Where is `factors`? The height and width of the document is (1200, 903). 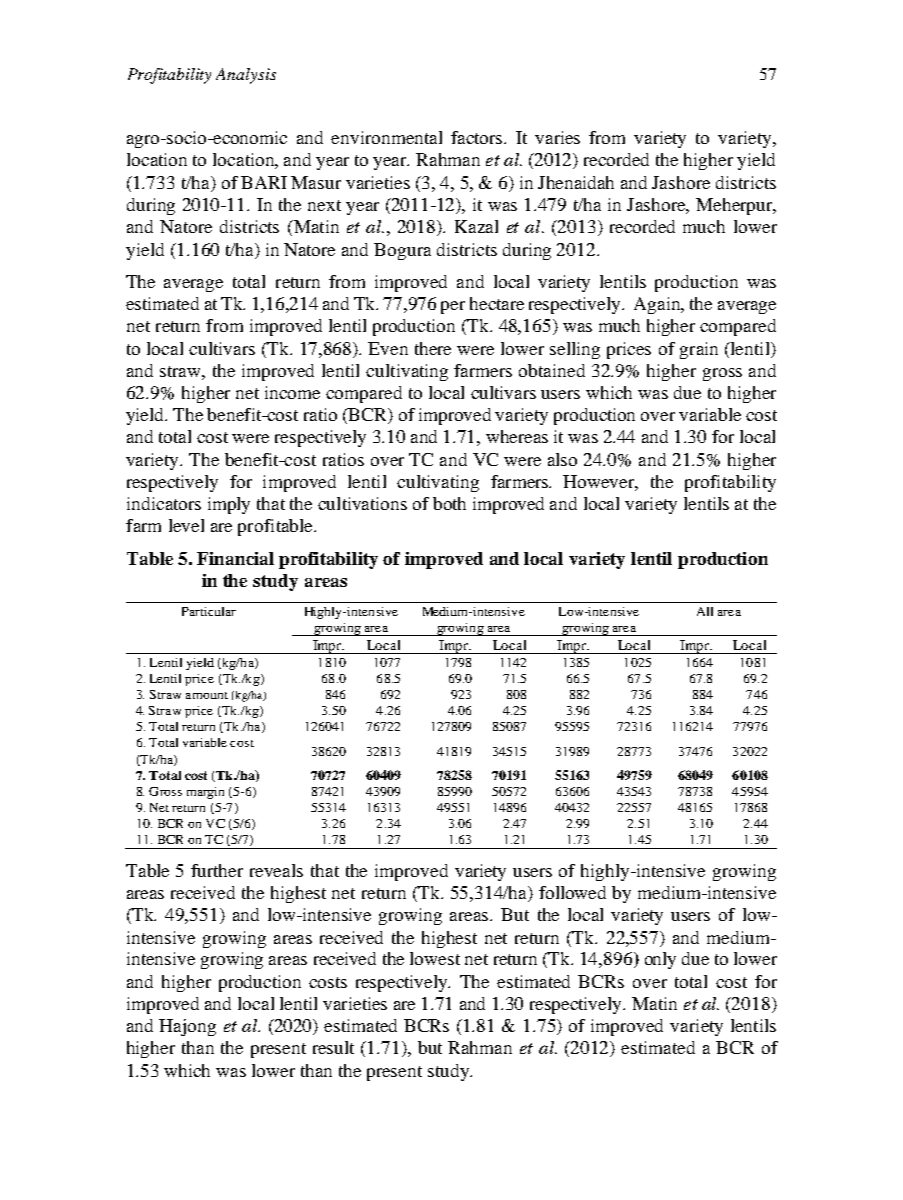 factors is located at coordinates (478, 137).
